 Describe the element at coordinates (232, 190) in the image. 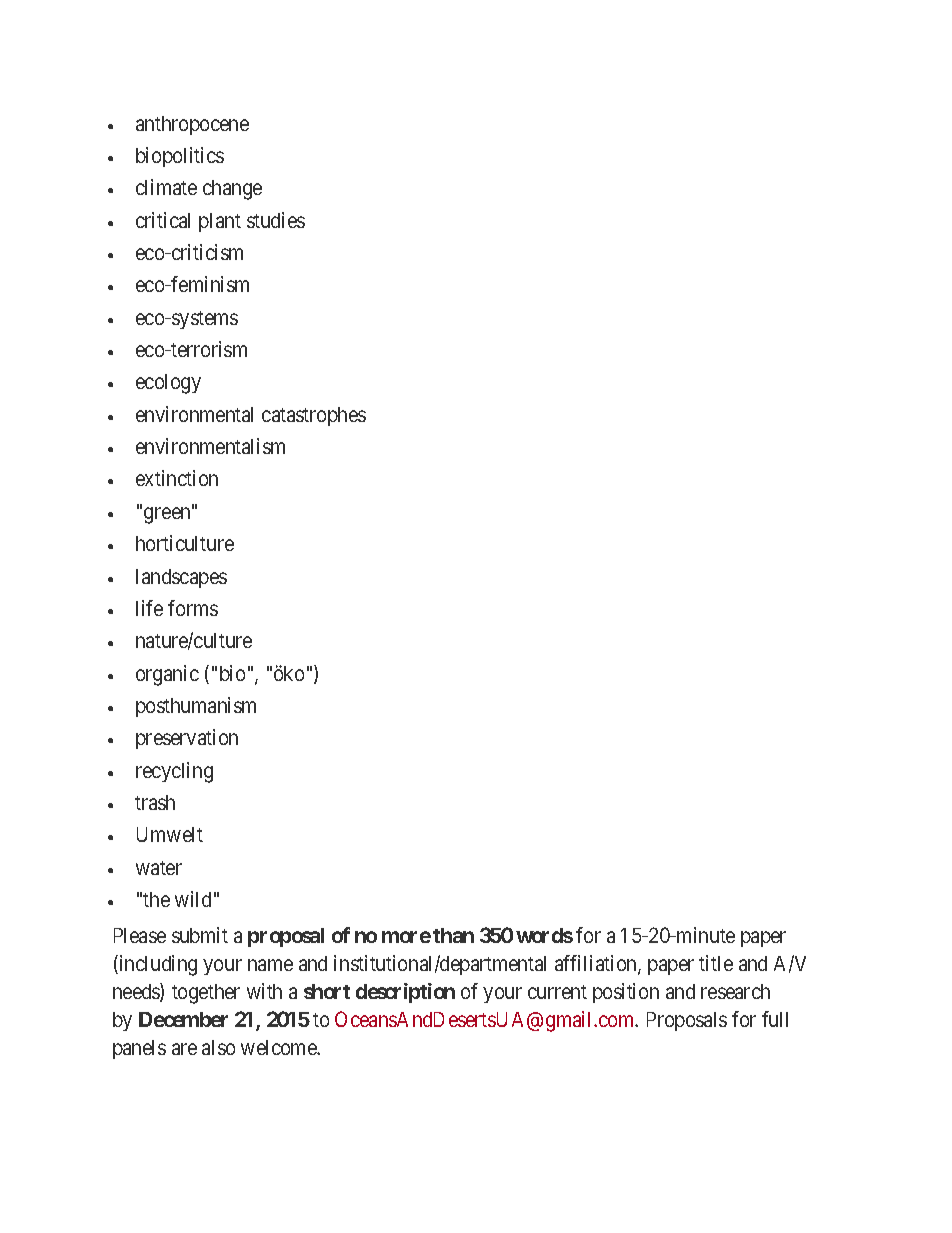

I see `change` at that location.
